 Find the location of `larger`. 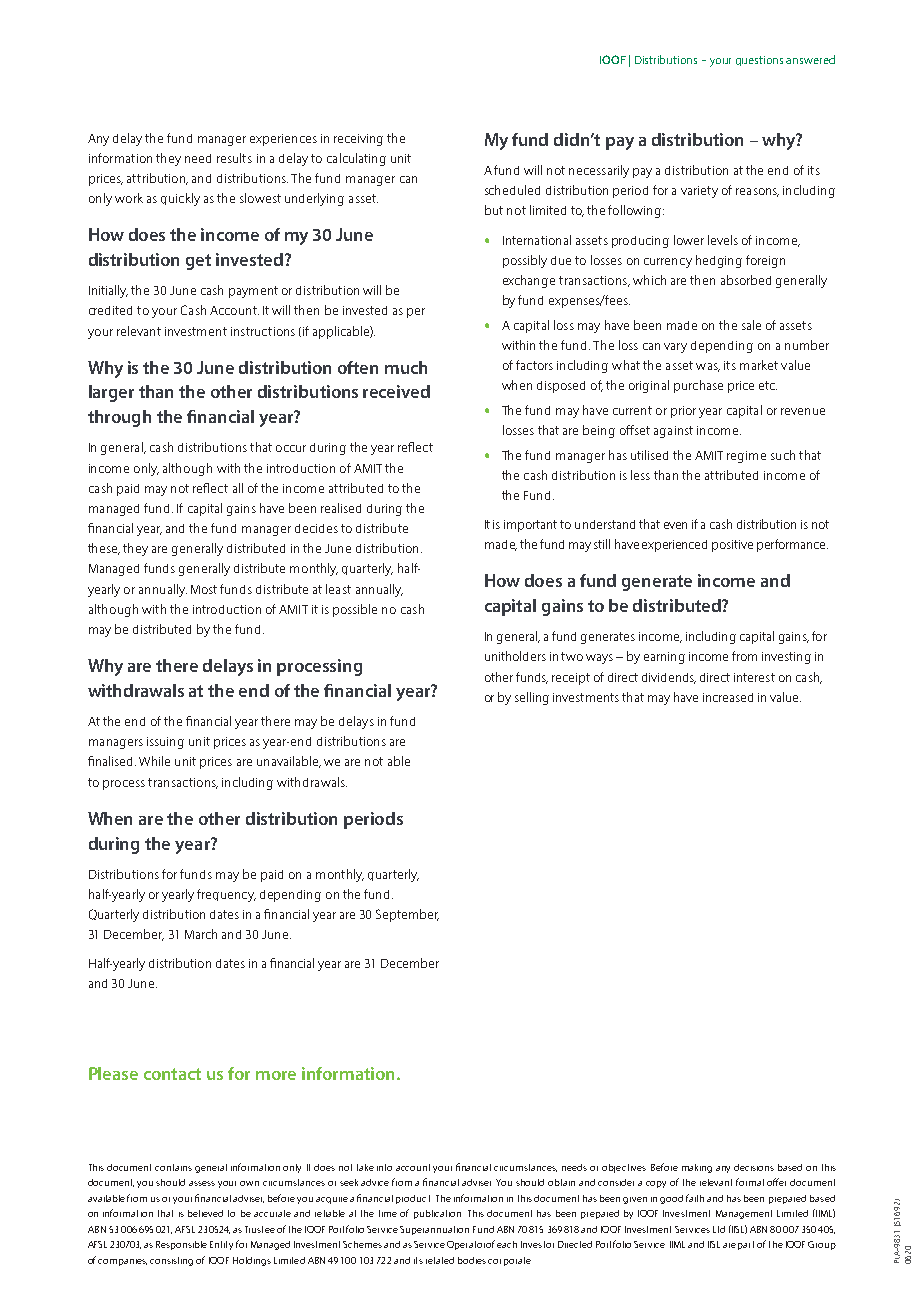

larger is located at coordinates (111, 393).
